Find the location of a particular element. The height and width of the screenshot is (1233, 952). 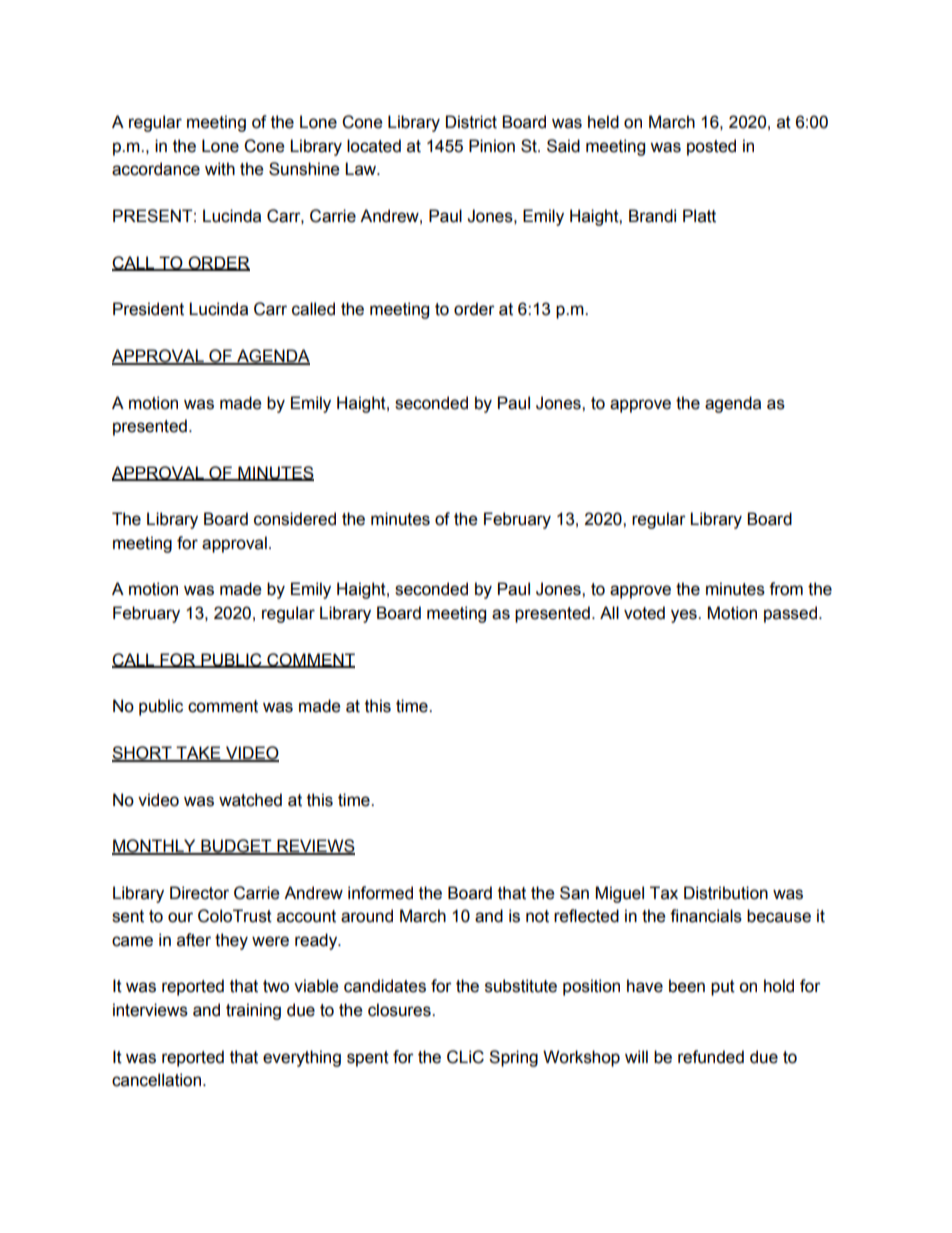

TAKE is located at coordinates (199, 753).
